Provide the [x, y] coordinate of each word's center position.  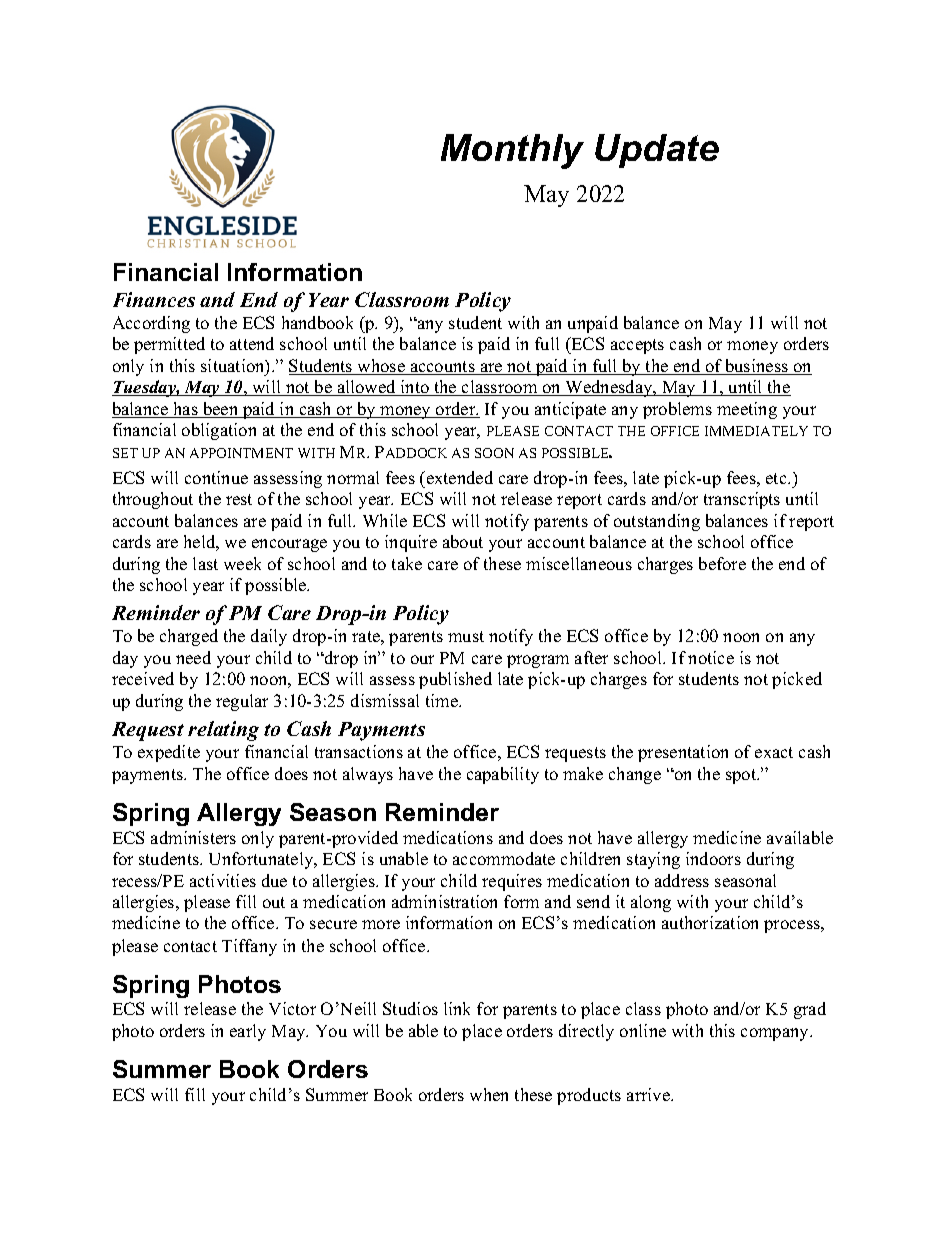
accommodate [504, 858]
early [248, 1032]
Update [657, 151]
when [489, 1094]
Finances [154, 299]
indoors [713, 858]
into [415, 388]
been [221, 410]
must [466, 636]
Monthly [512, 151]
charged [189, 637]
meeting [747, 410]
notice [711, 657]
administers [193, 837]
